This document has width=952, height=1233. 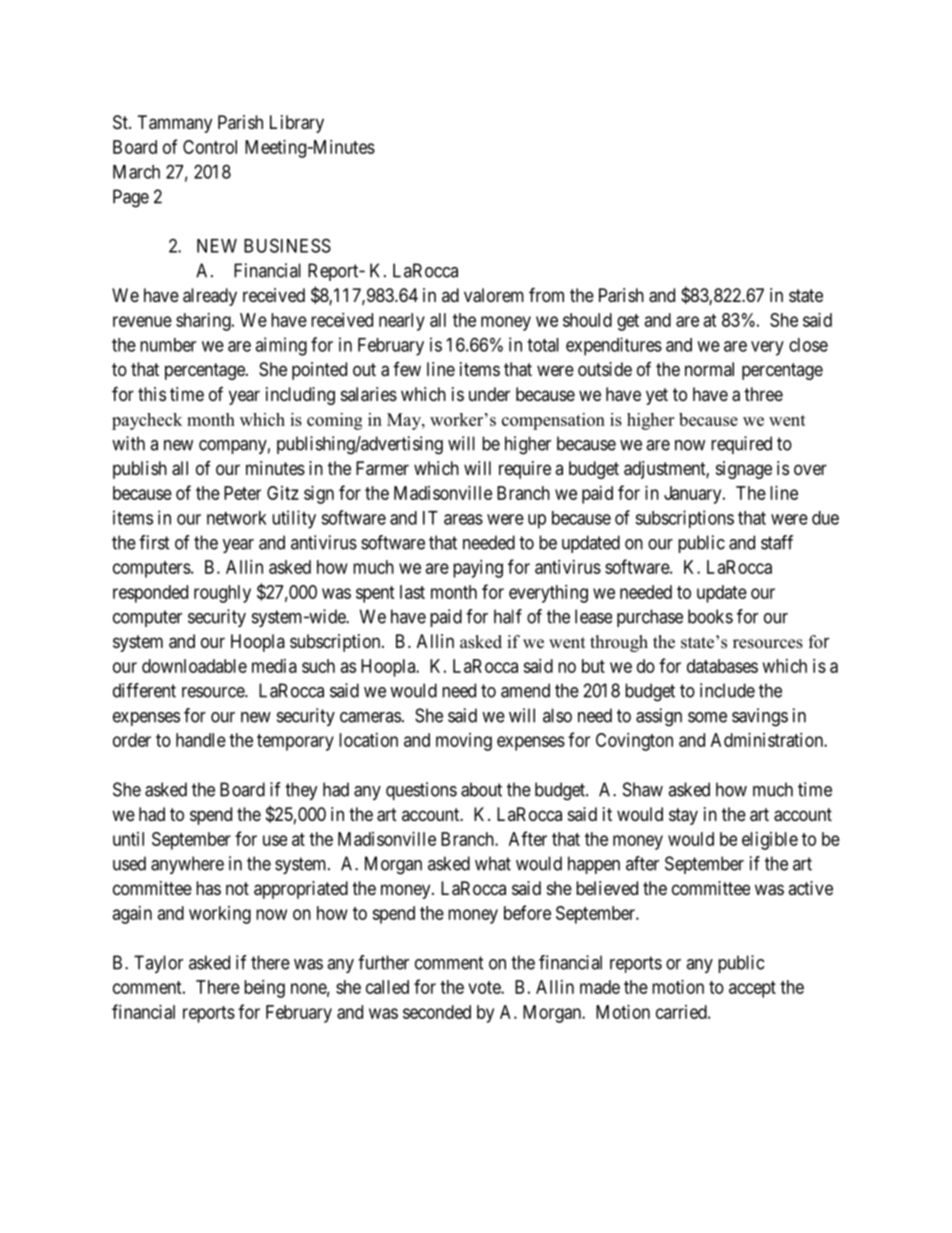 I want to click on being, so click(x=264, y=989).
